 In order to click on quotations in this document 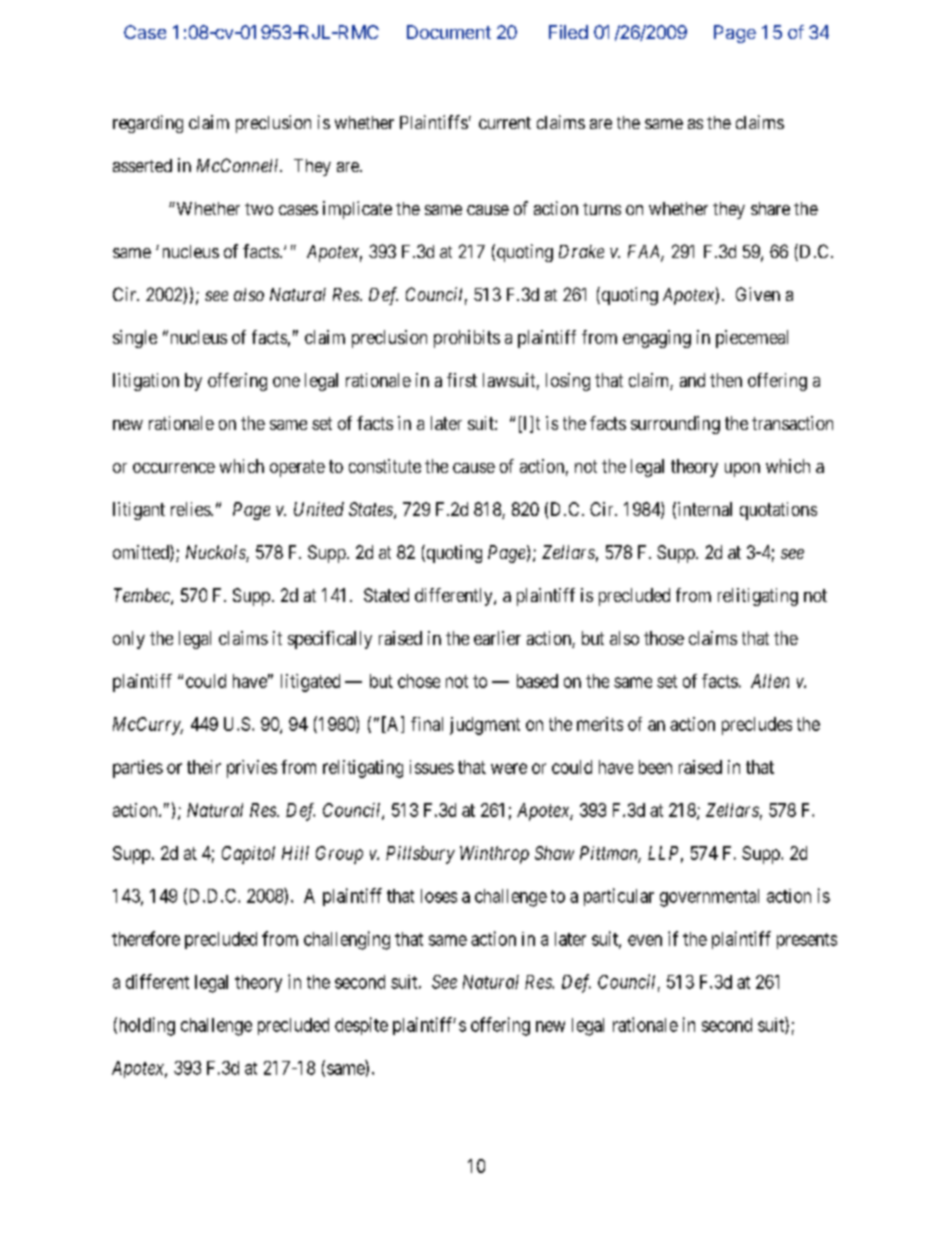, I will do `click(778, 511)`.
